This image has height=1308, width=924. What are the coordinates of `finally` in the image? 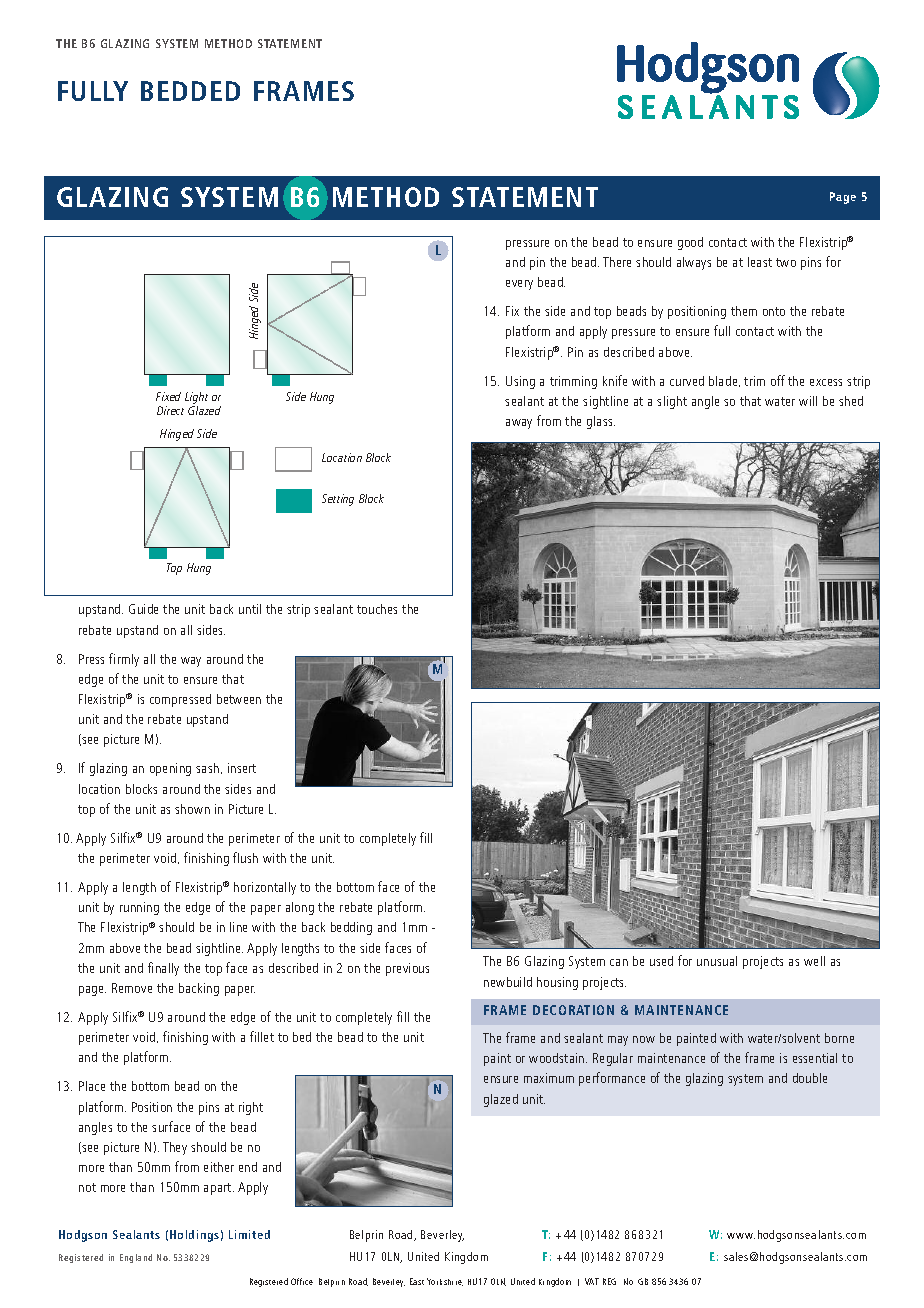 It's located at (163, 969).
